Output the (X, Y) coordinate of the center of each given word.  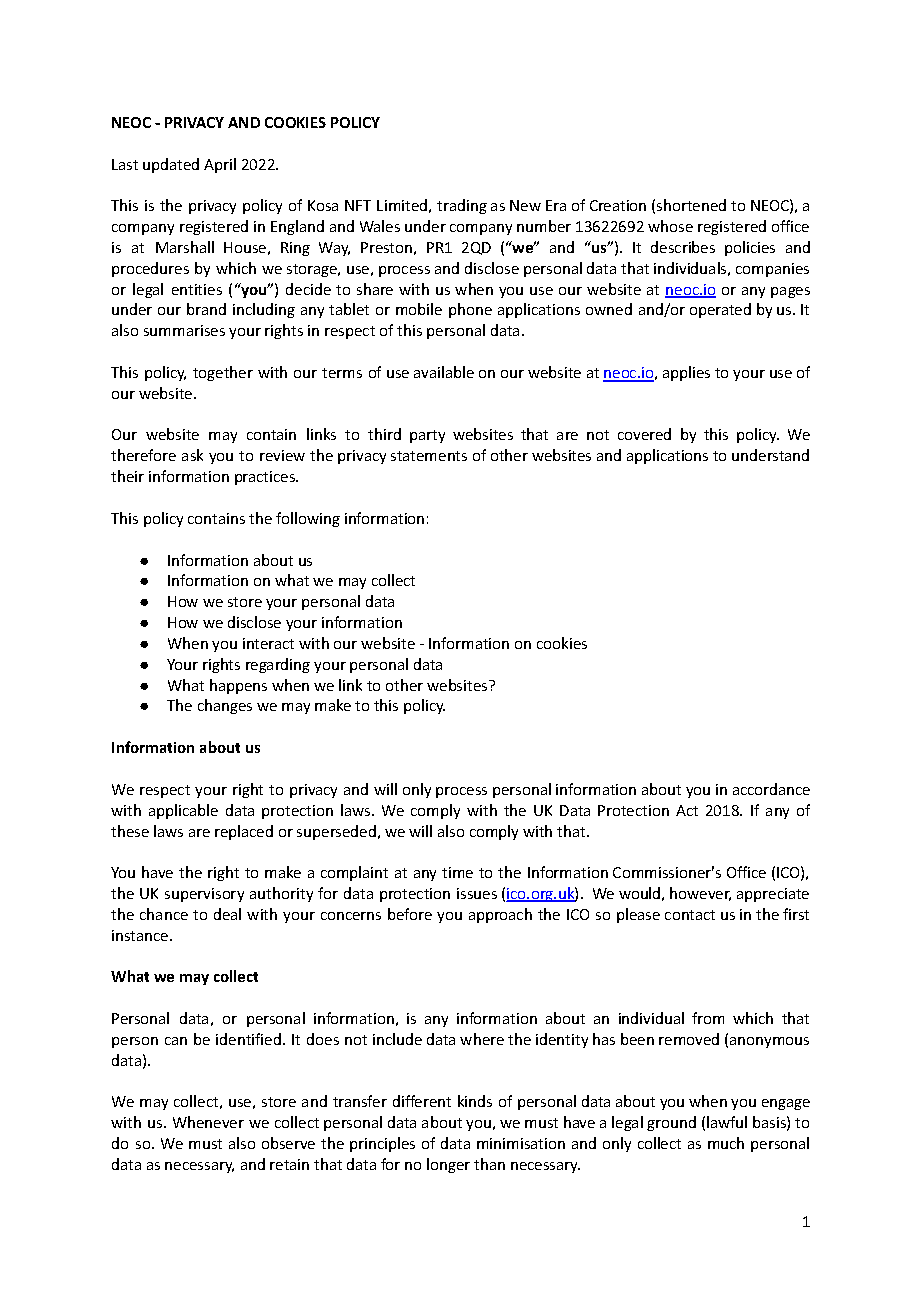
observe (288, 1143)
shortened (691, 205)
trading (462, 206)
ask (192, 455)
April (220, 165)
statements (429, 456)
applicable (183, 811)
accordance (771, 789)
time (457, 872)
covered (644, 434)
